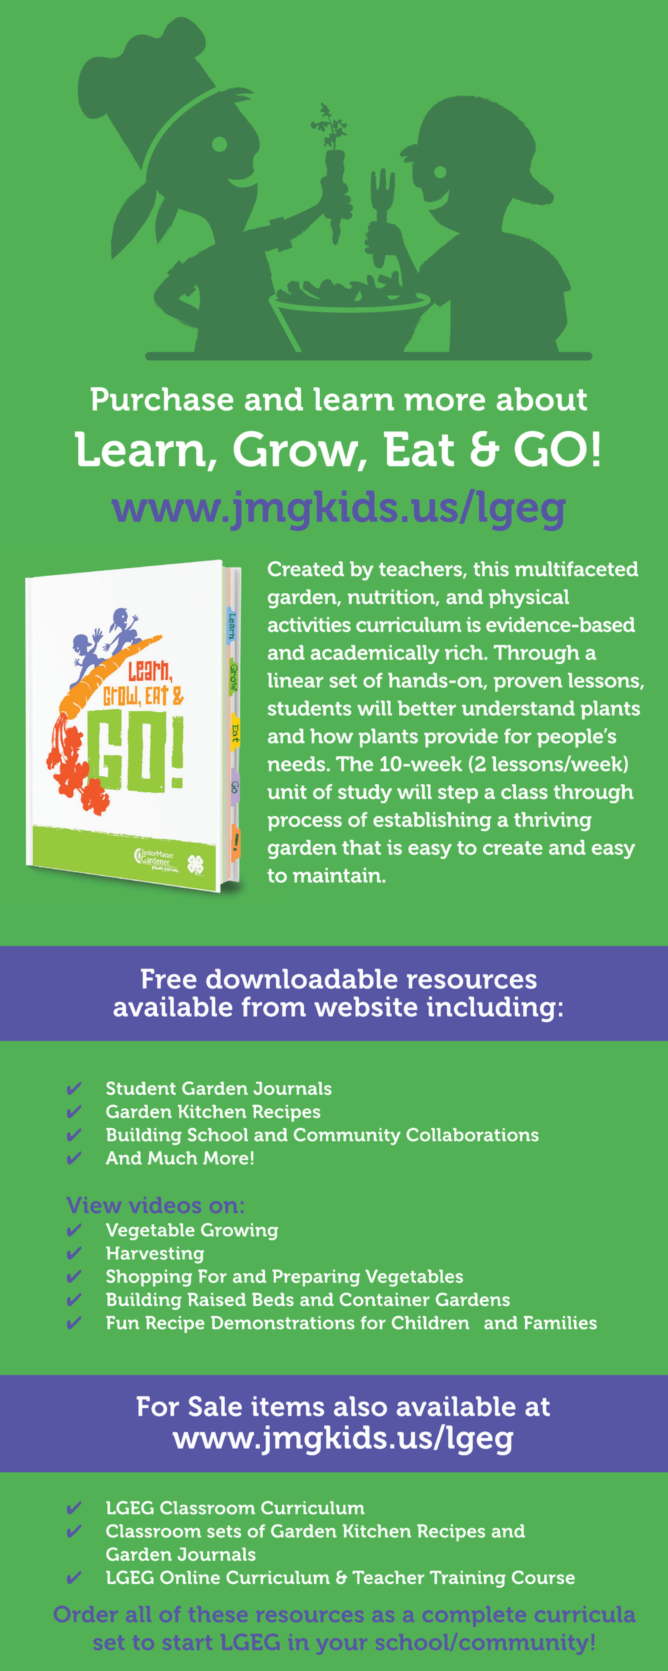 The height and width of the page is (1671, 668). I want to click on activities, so click(309, 624).
